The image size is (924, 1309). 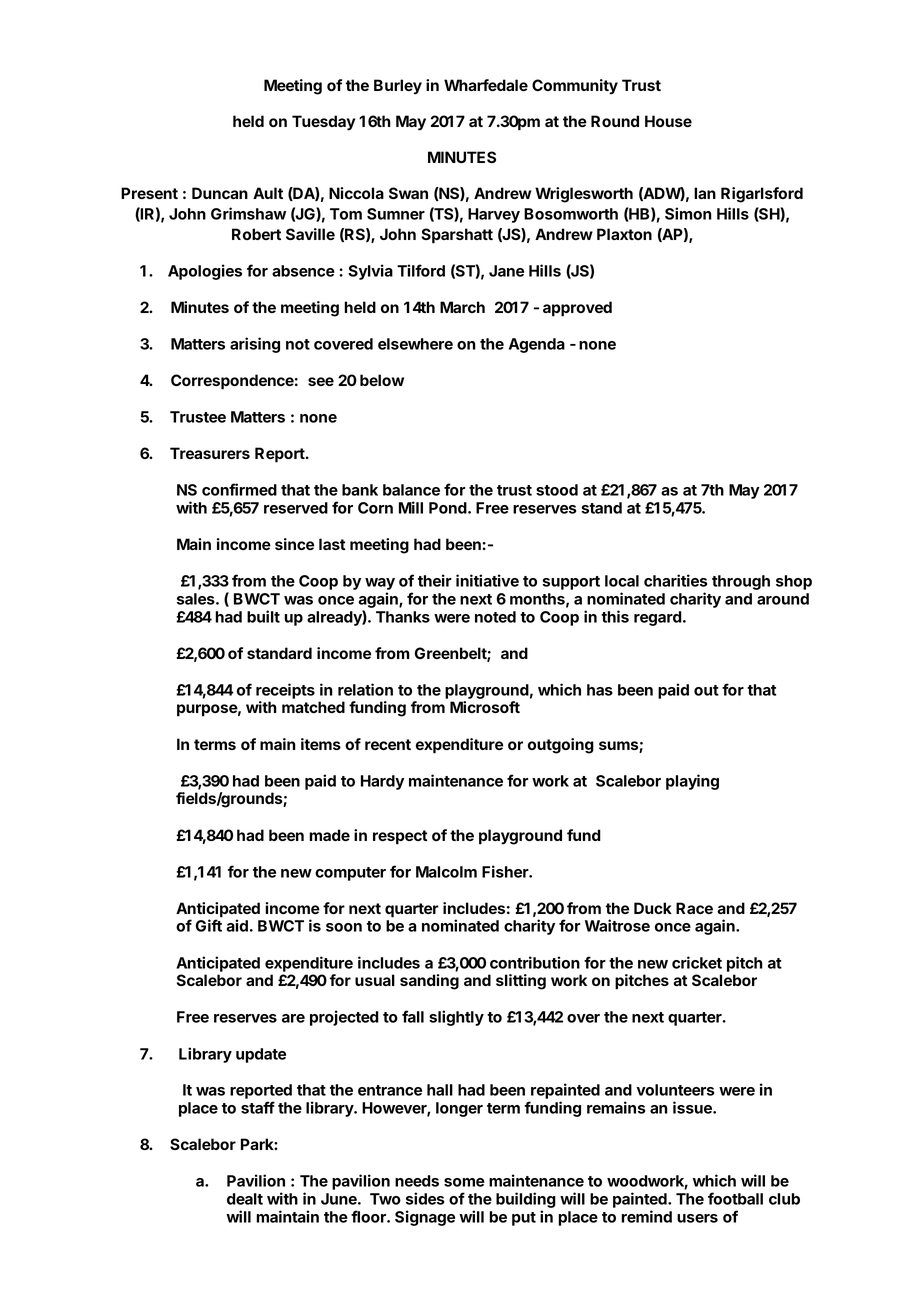 What do you see at coordinates (398, 87) in the screenshot?
I see `Burley` at bounding box center [398, 87].
